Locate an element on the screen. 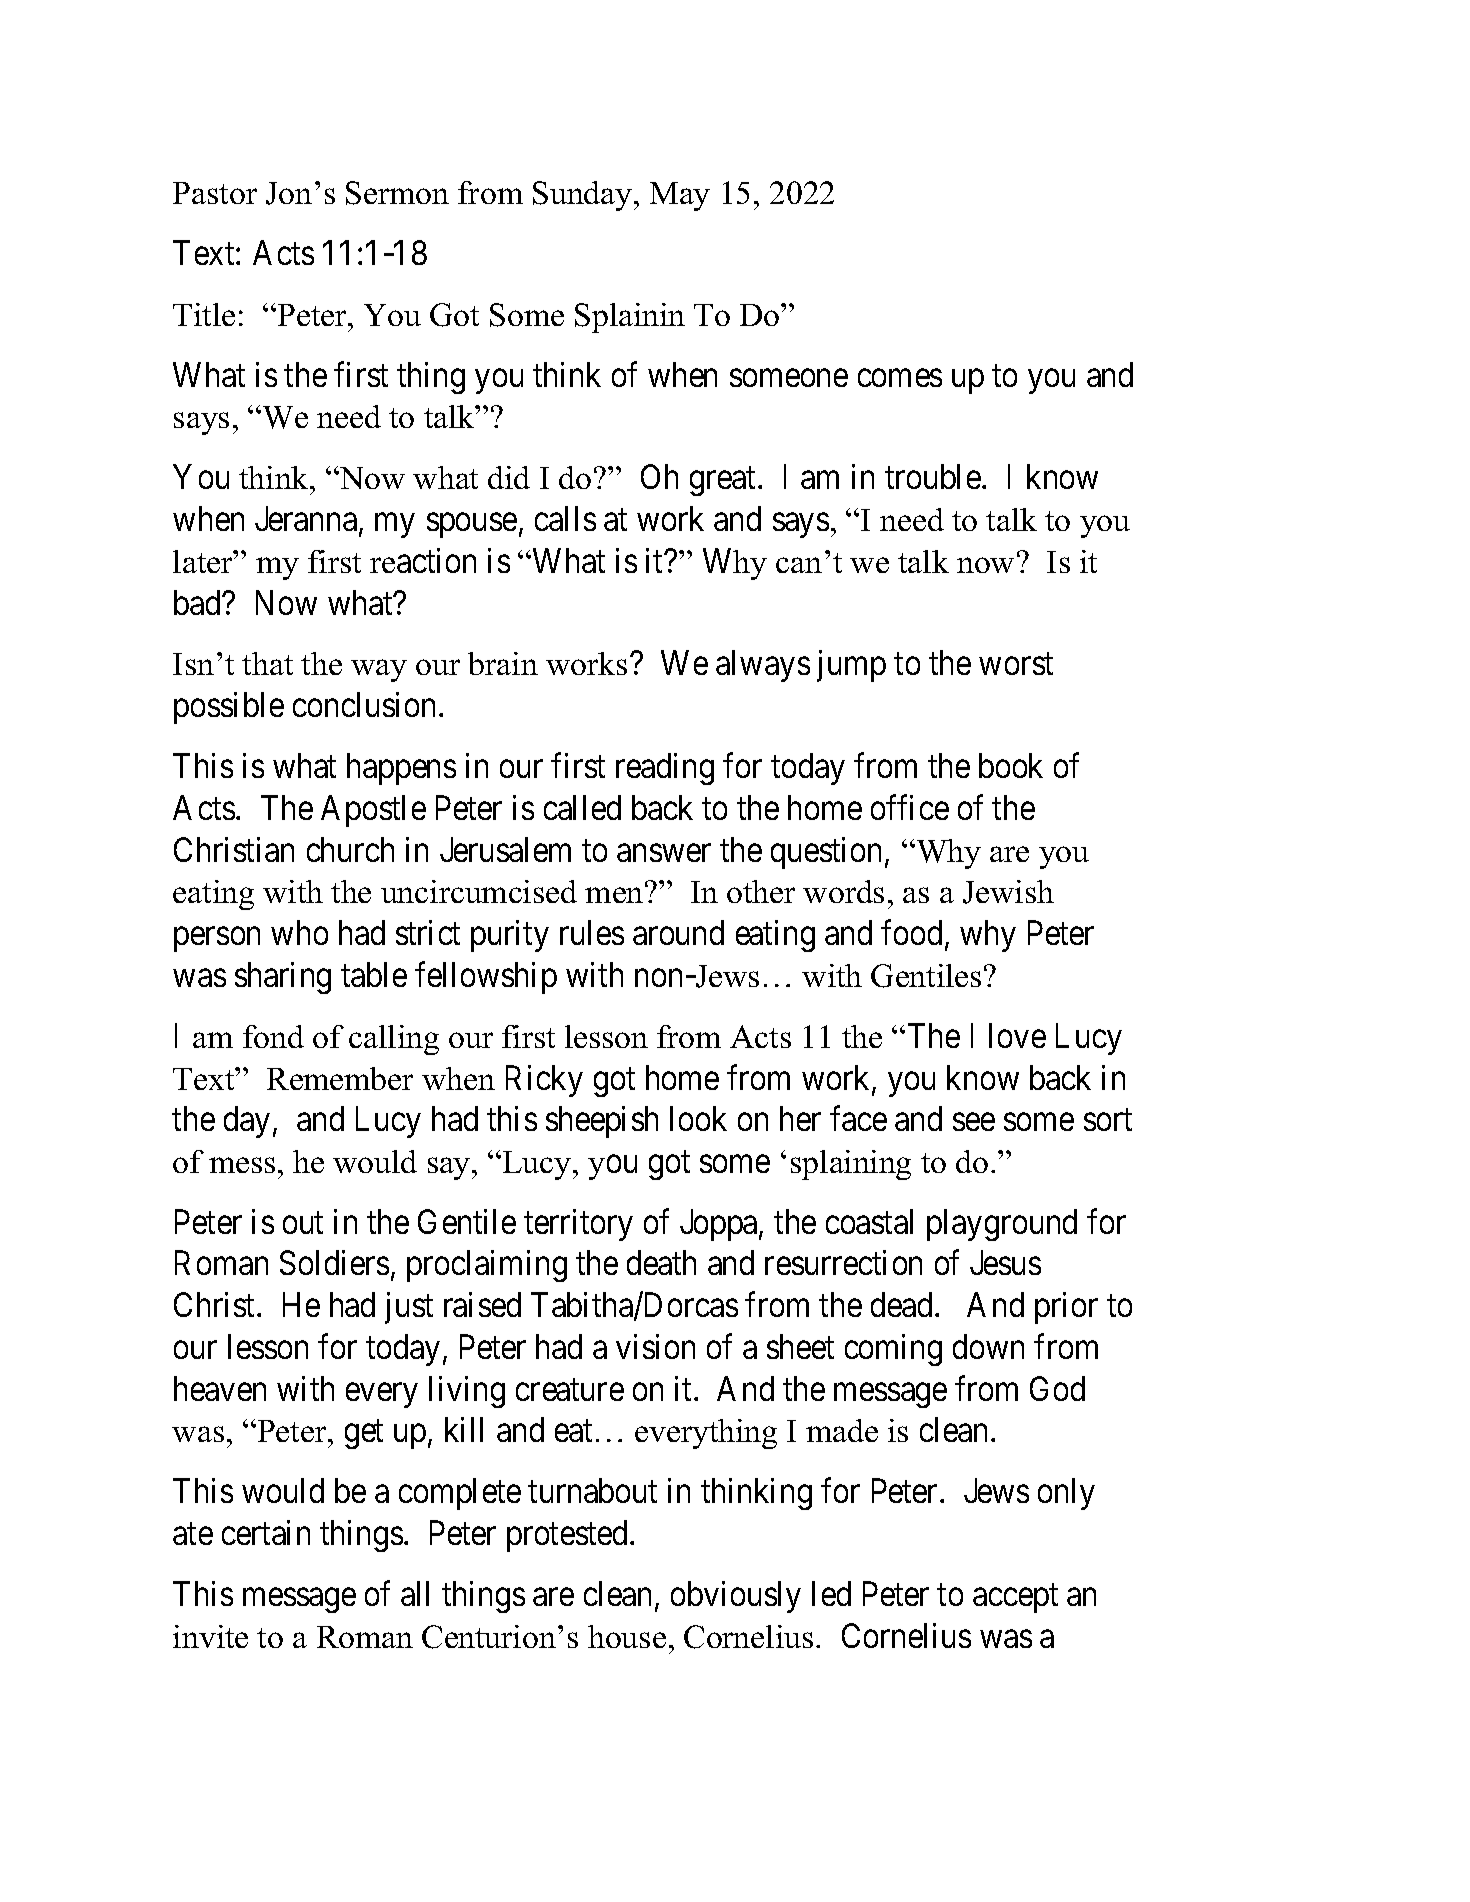  comes is located at coordinates (900, 378).
